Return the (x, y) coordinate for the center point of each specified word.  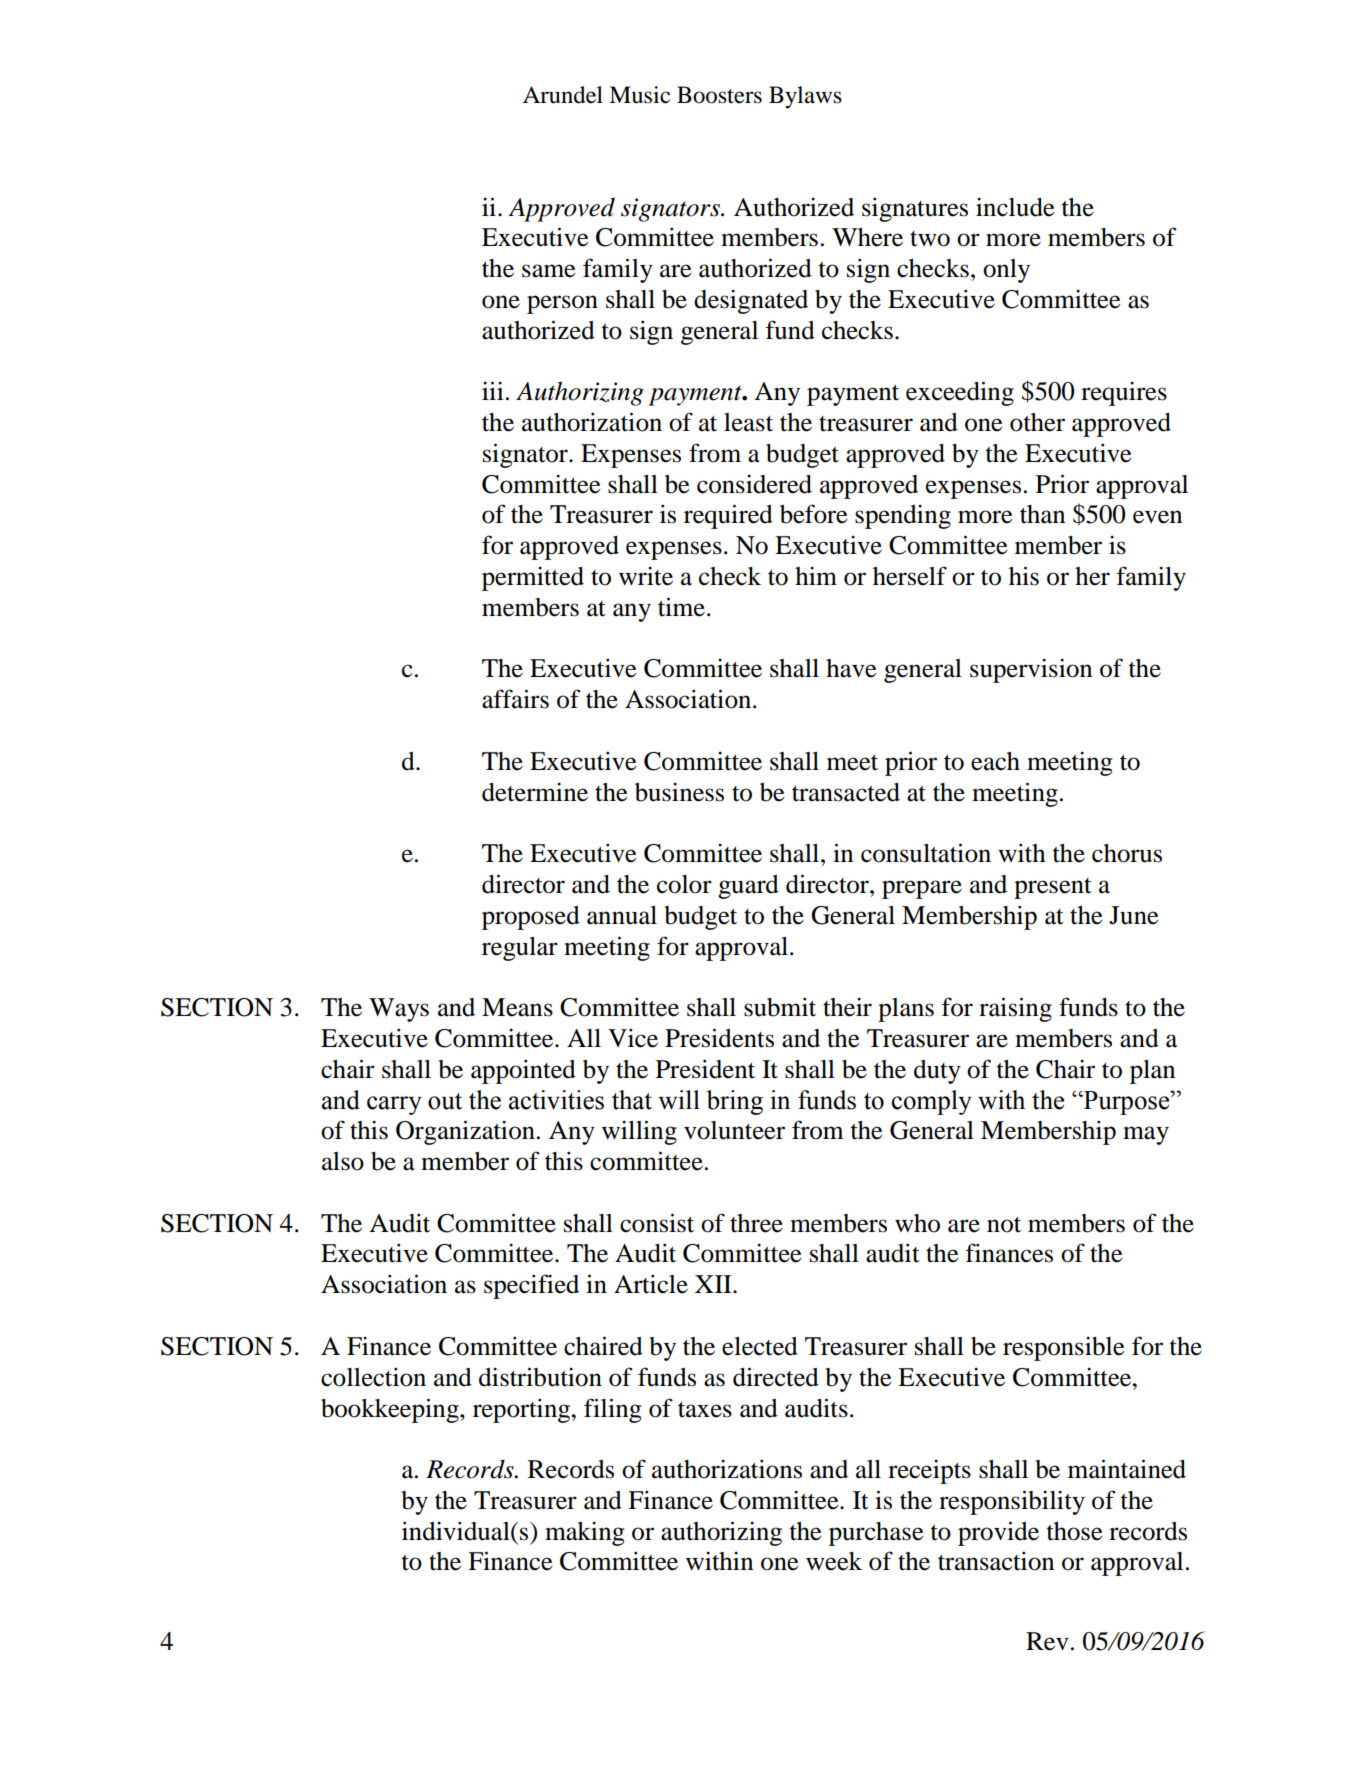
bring (735, 1102)
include (1015, 207)
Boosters (719, 95)
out (445, 1101)
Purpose (1126, 1102)
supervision (1031, 671)
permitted (533, 579)
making (585, 1534)
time (681, 607)
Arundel (563, 95)
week (834, 1561)
